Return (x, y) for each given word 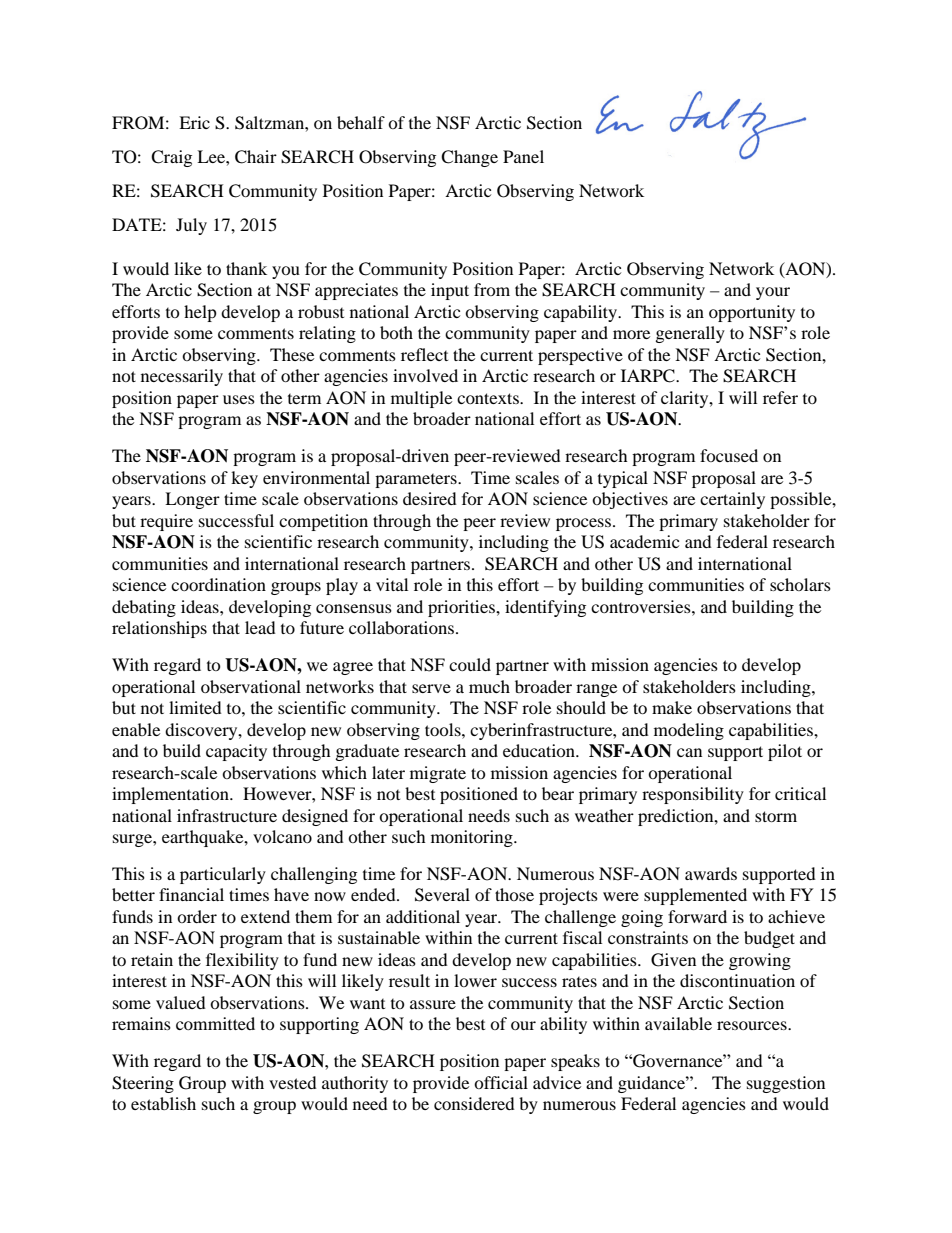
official (501, 1082)
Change (469, 158)
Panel (523, 156)
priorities (462, 608)
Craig (171, 158)
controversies (642, 606)
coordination (218, 584)
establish (163, 1103)
